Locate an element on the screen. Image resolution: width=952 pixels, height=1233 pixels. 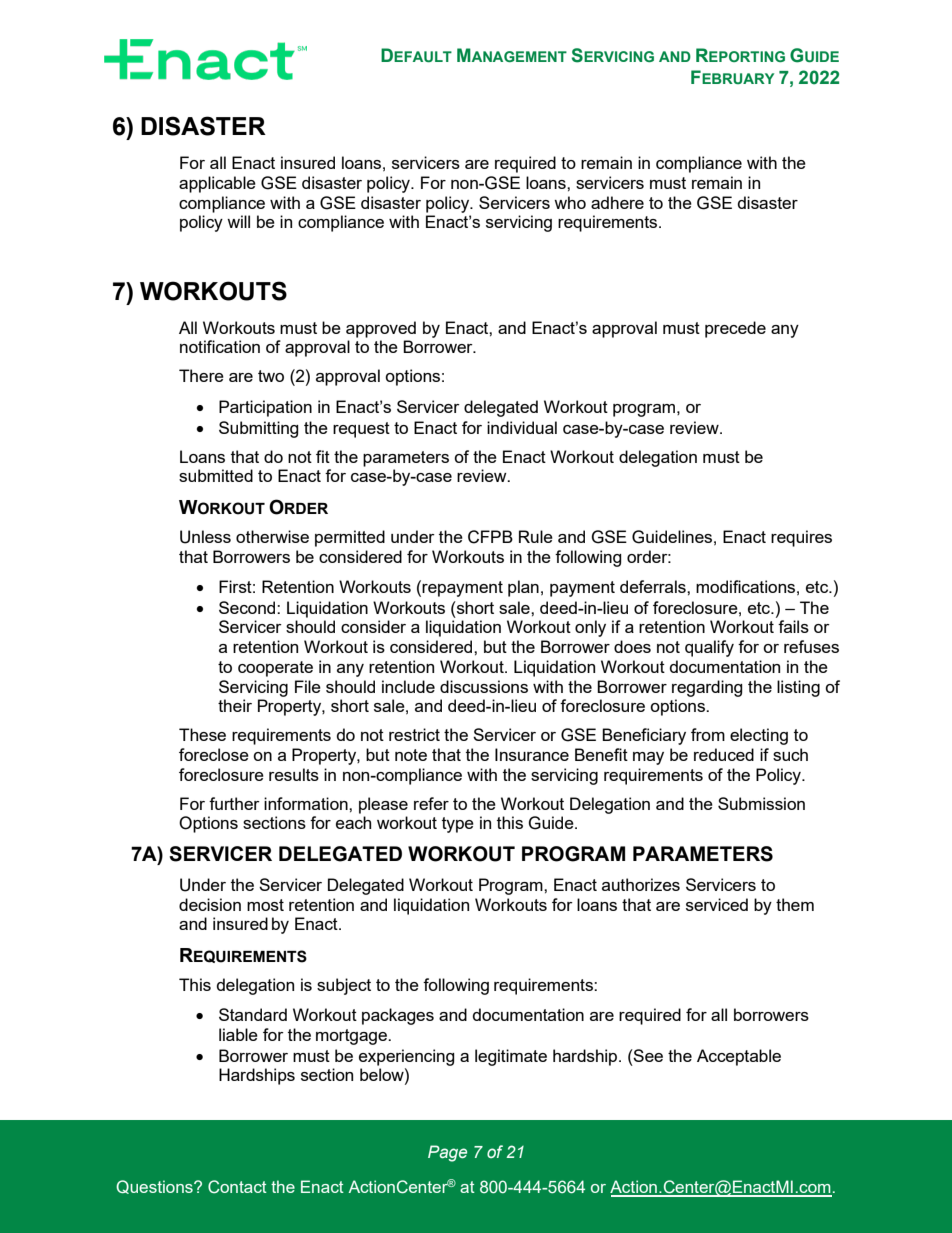
type is located at coordinates (458, 825).
